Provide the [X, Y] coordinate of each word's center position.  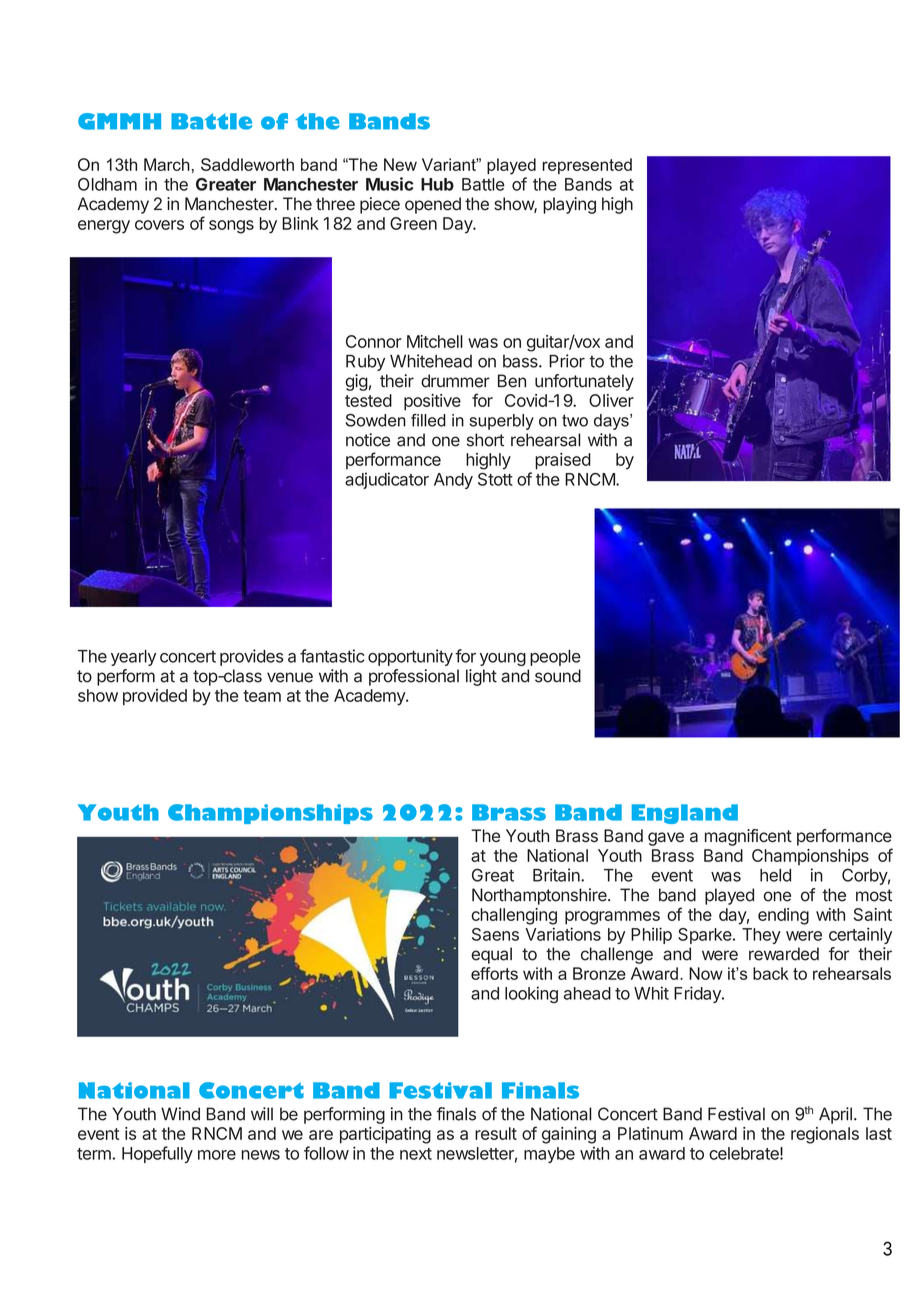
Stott [495, 479]
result [496, 1133]
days [612, 422]
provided [155, 697]
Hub [437, 184]
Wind [180, 1114]
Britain [557, 875]
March [167, 164]
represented [587, 166]
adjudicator [387, 480]
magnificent [748, 837]
